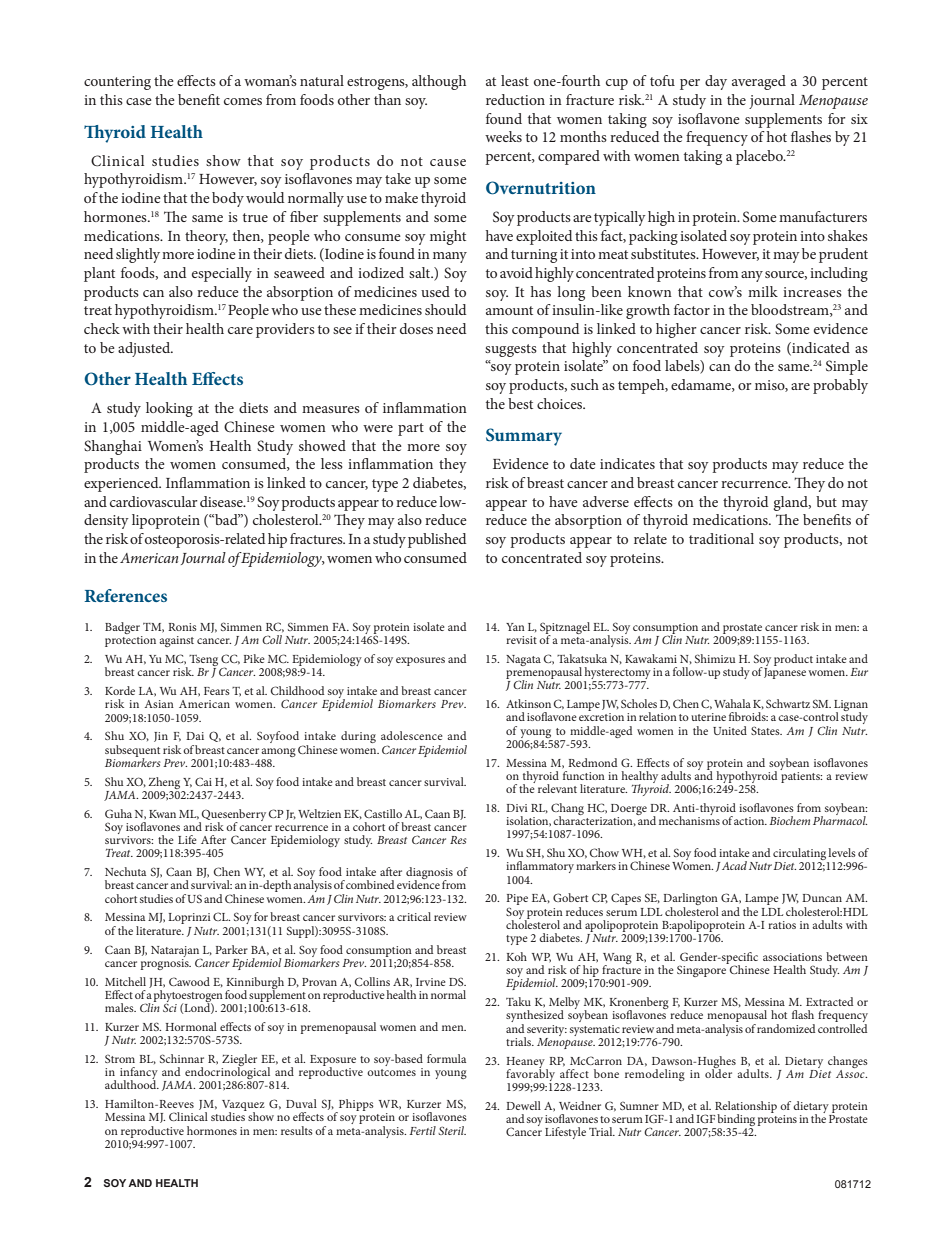 The height and width of the screenshot is (1233, 952). Describe the element at coordinates (517, 808) in the screenshot. I see `Divi` at that location.
